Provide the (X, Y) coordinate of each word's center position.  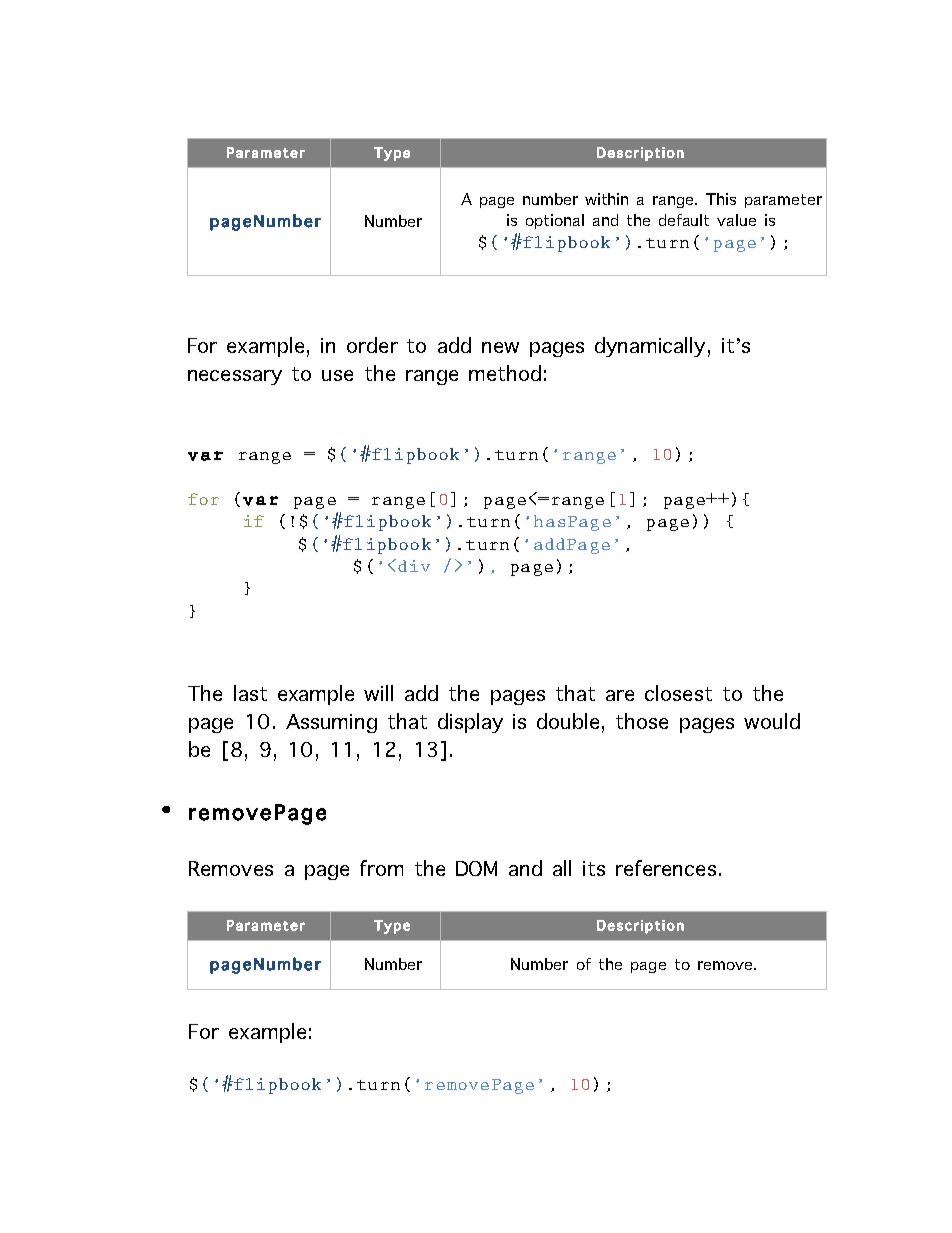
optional (555, 221)
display (470, 723)
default (684, 220)
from (381, 868)
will (378, 693)
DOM (476, 868)
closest (678, 693)
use (337, 375)
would (772, 721)
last (250, 693)
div (414, 566)
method (505, 373)
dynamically (650, 347)
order (372, 345)
